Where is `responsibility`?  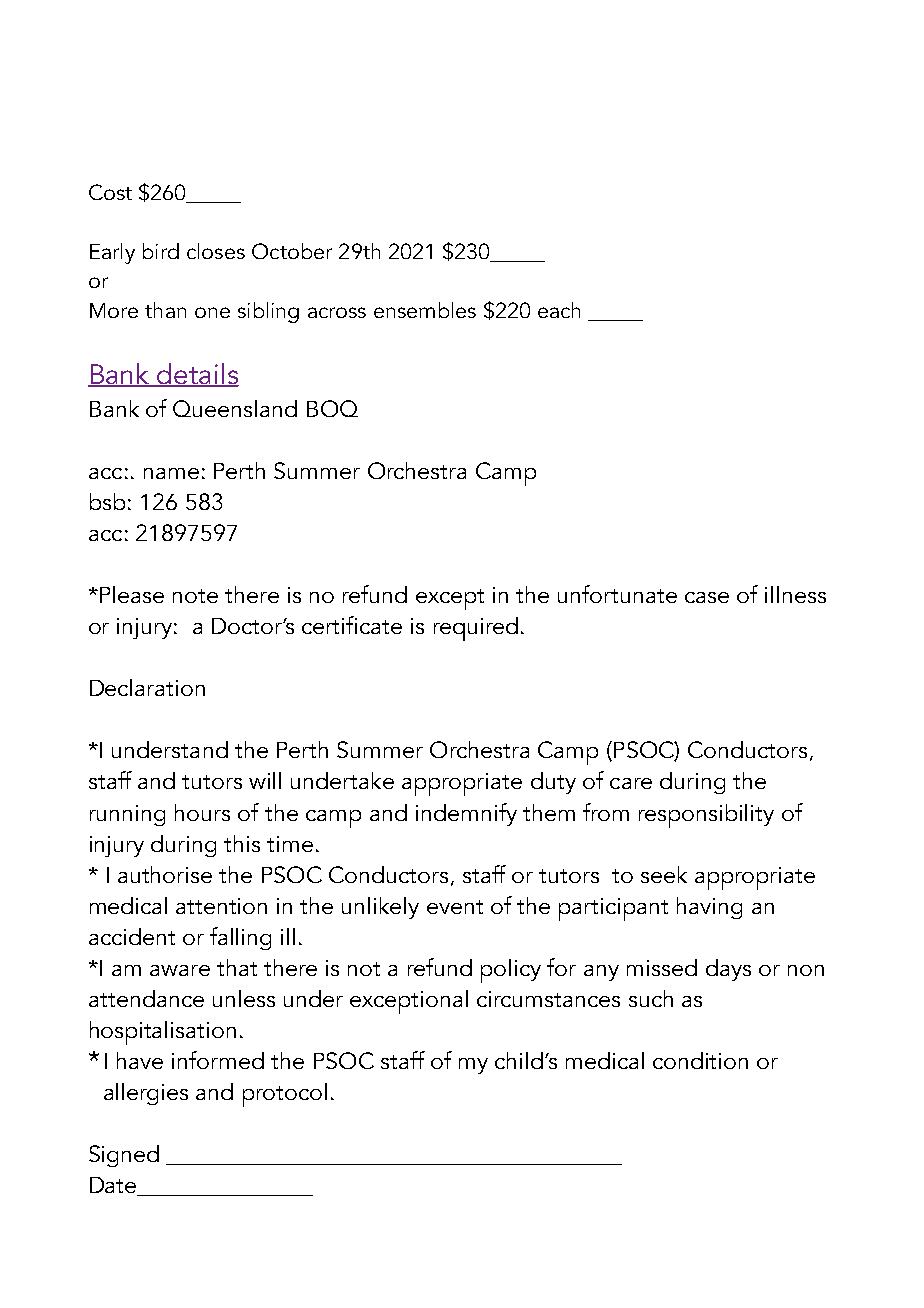 responsibility is located at coordinates (706, 816).
